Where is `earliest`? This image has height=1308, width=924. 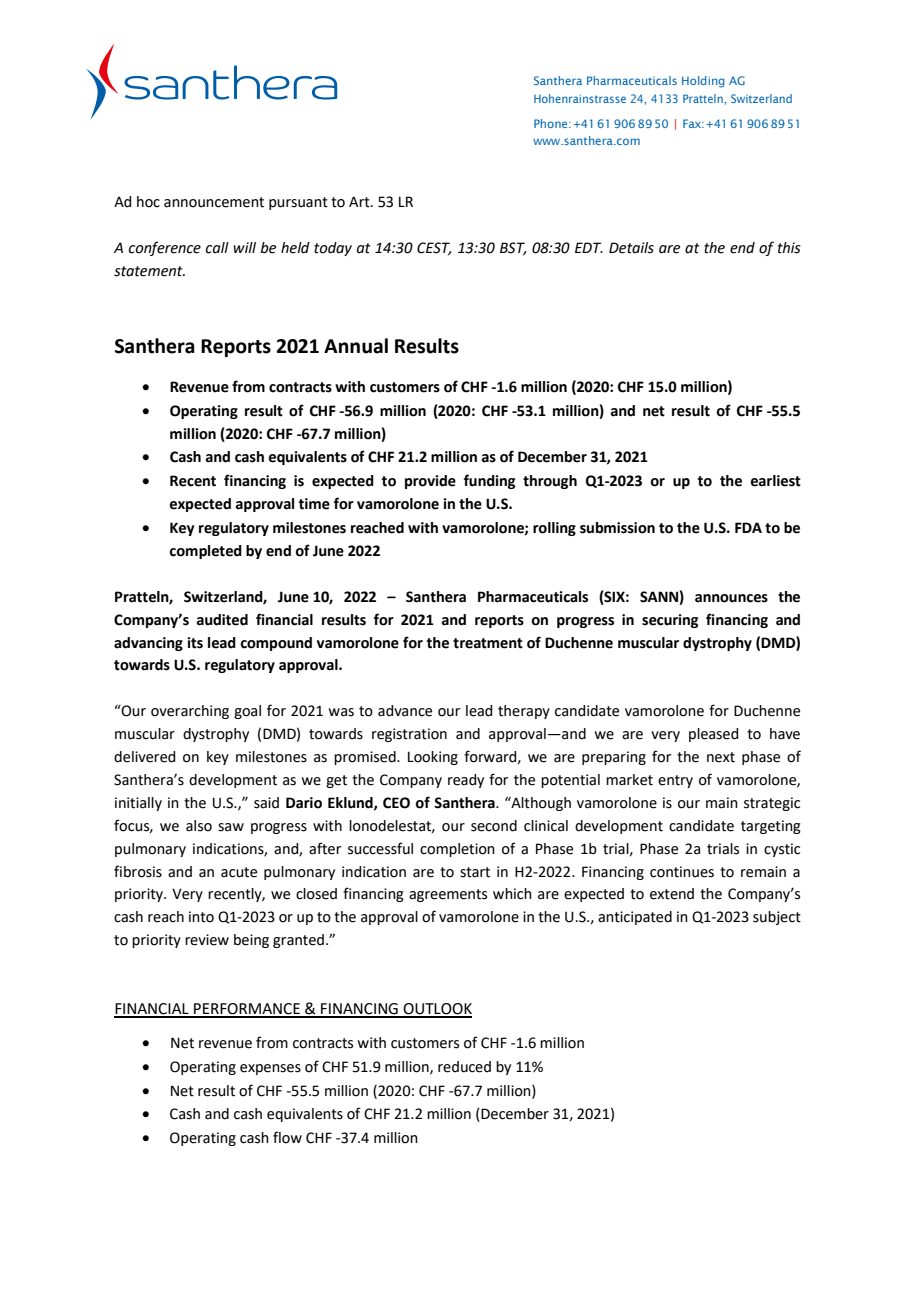
earliest is located at coordinates (776, 481).
